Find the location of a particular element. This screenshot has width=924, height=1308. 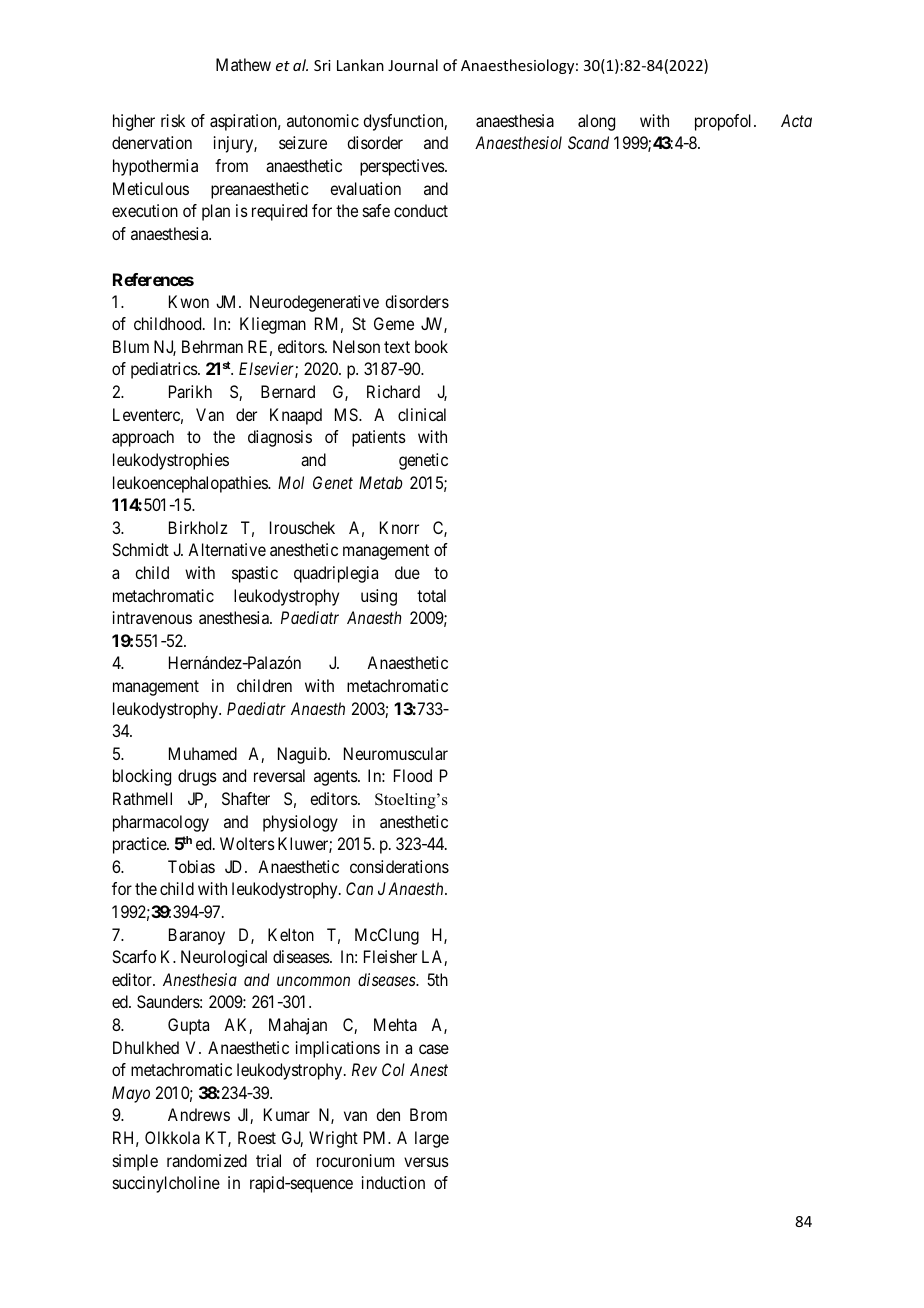

Journal is located at coordinates (413, 65).
